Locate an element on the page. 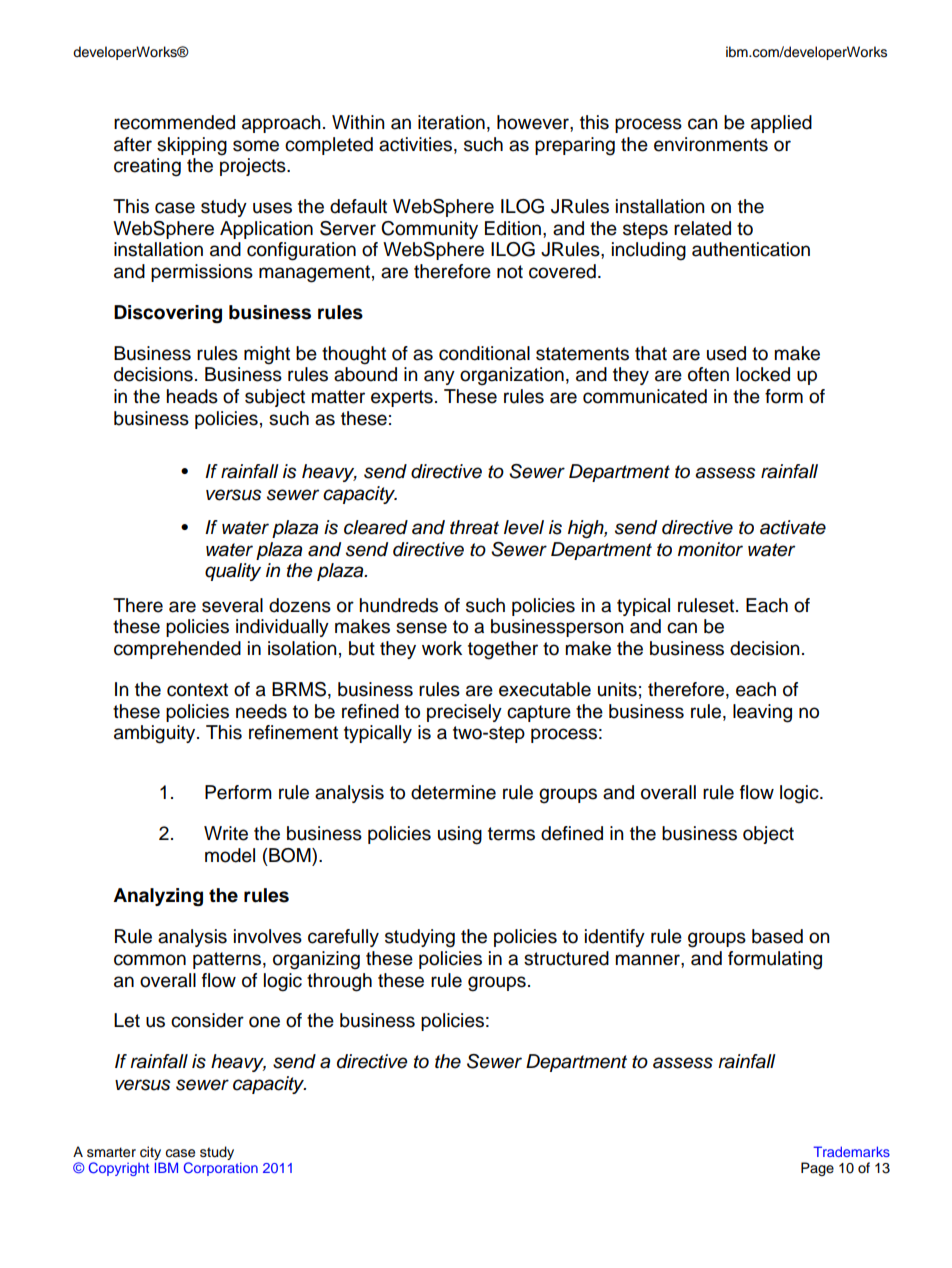  Corporation is located at coordinates (221, 1169).
